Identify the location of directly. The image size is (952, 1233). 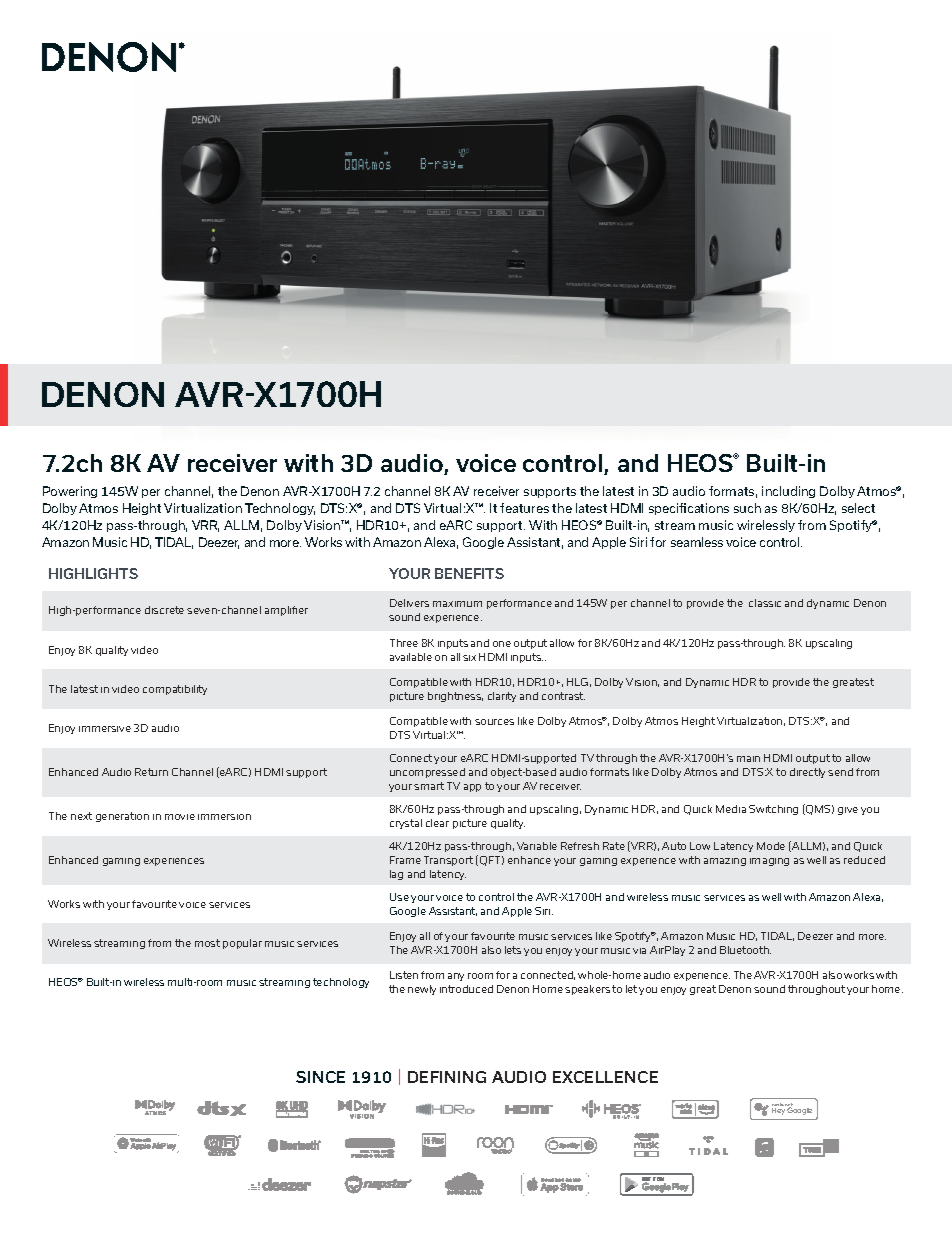
(807, 773).
